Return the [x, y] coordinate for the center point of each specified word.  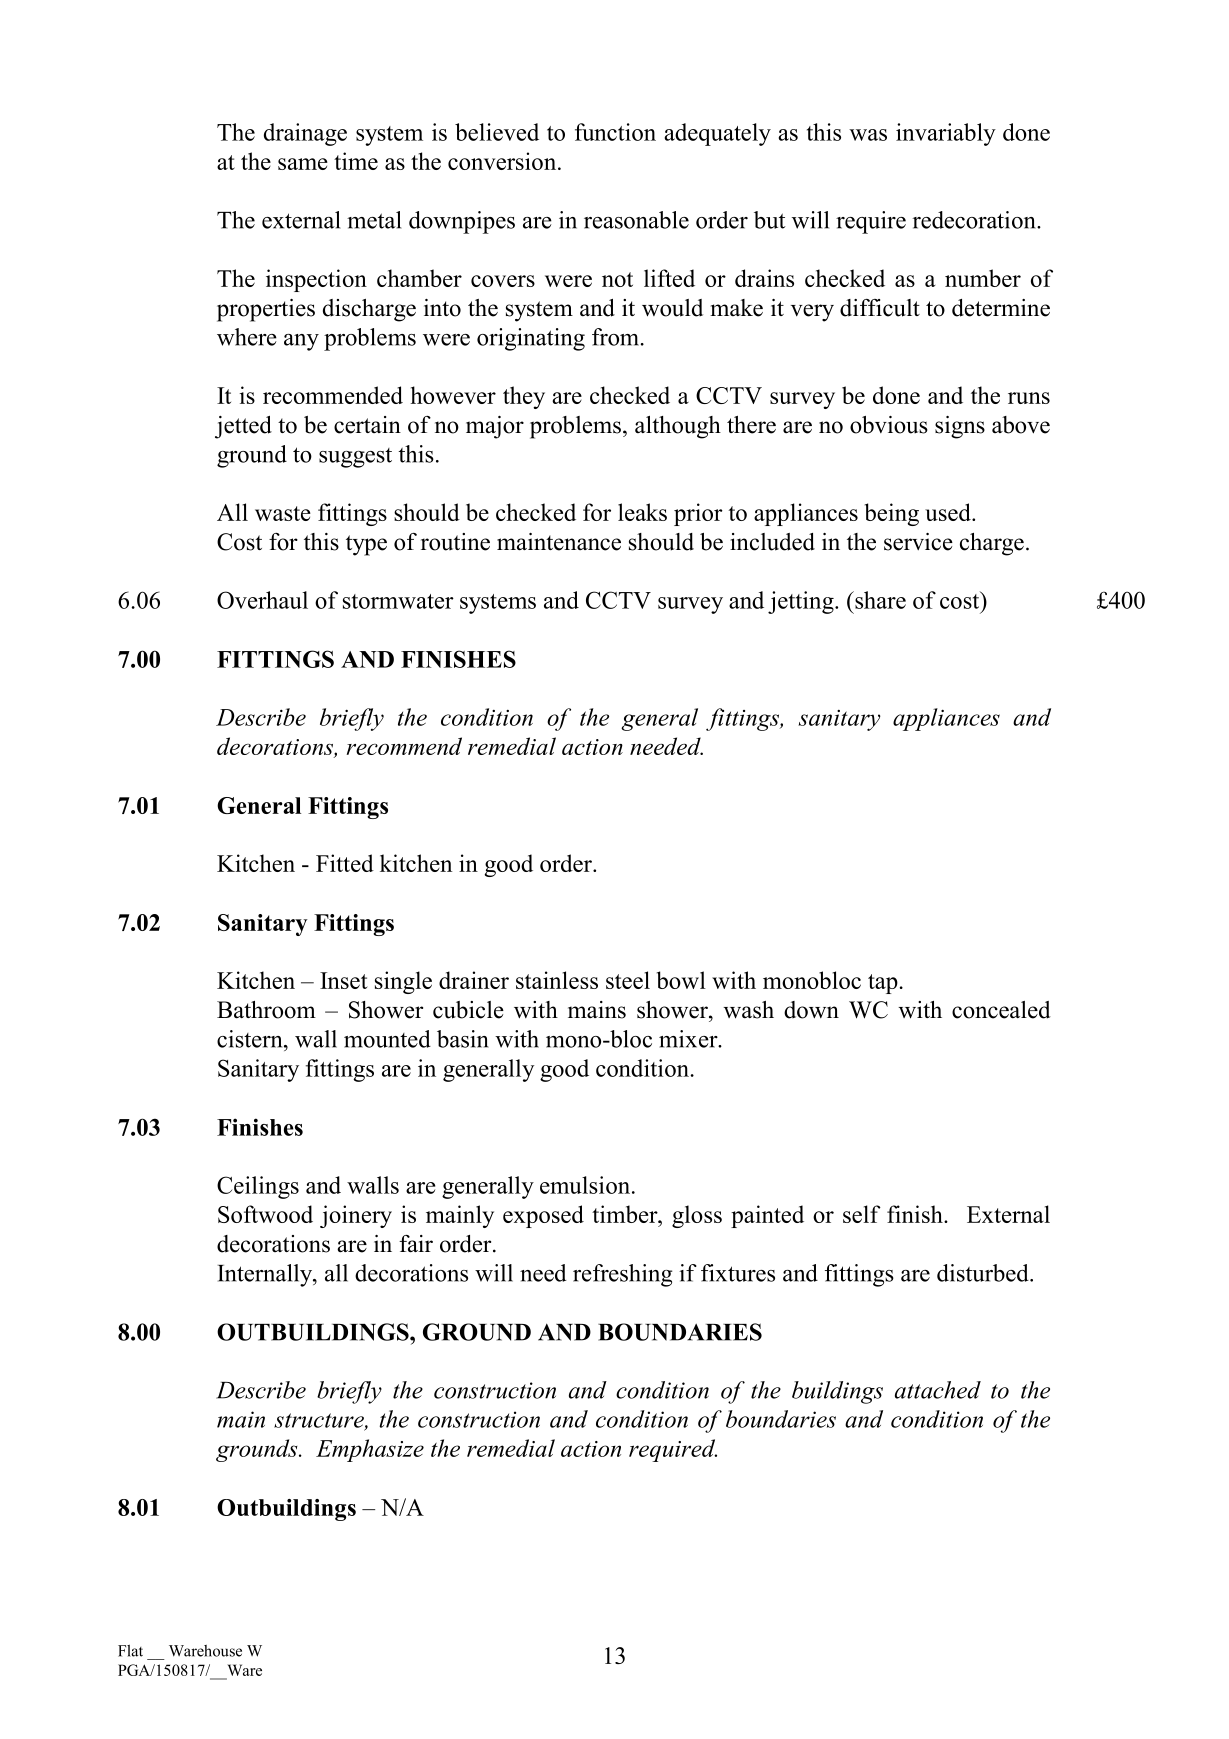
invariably [946, 134]
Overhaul [262, 600]
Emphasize [370, 1450]
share [879, 600]
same [303, 164]
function [615, 132]
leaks [642, 512]
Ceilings [258, 1187]
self [862, 1214]
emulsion [585, 1185]
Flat [130, 1651]
